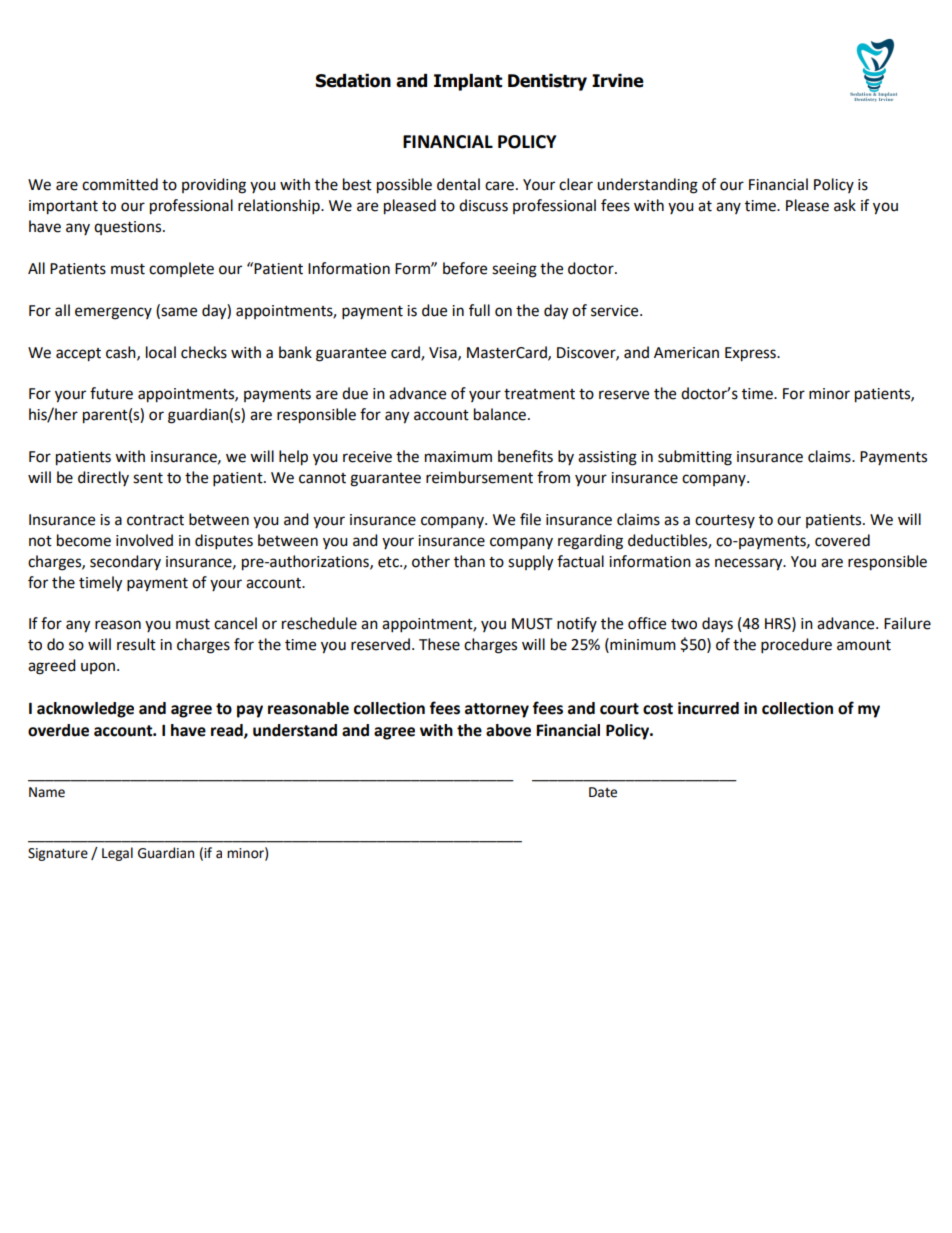  I want to click on local, so click(161, 352).
